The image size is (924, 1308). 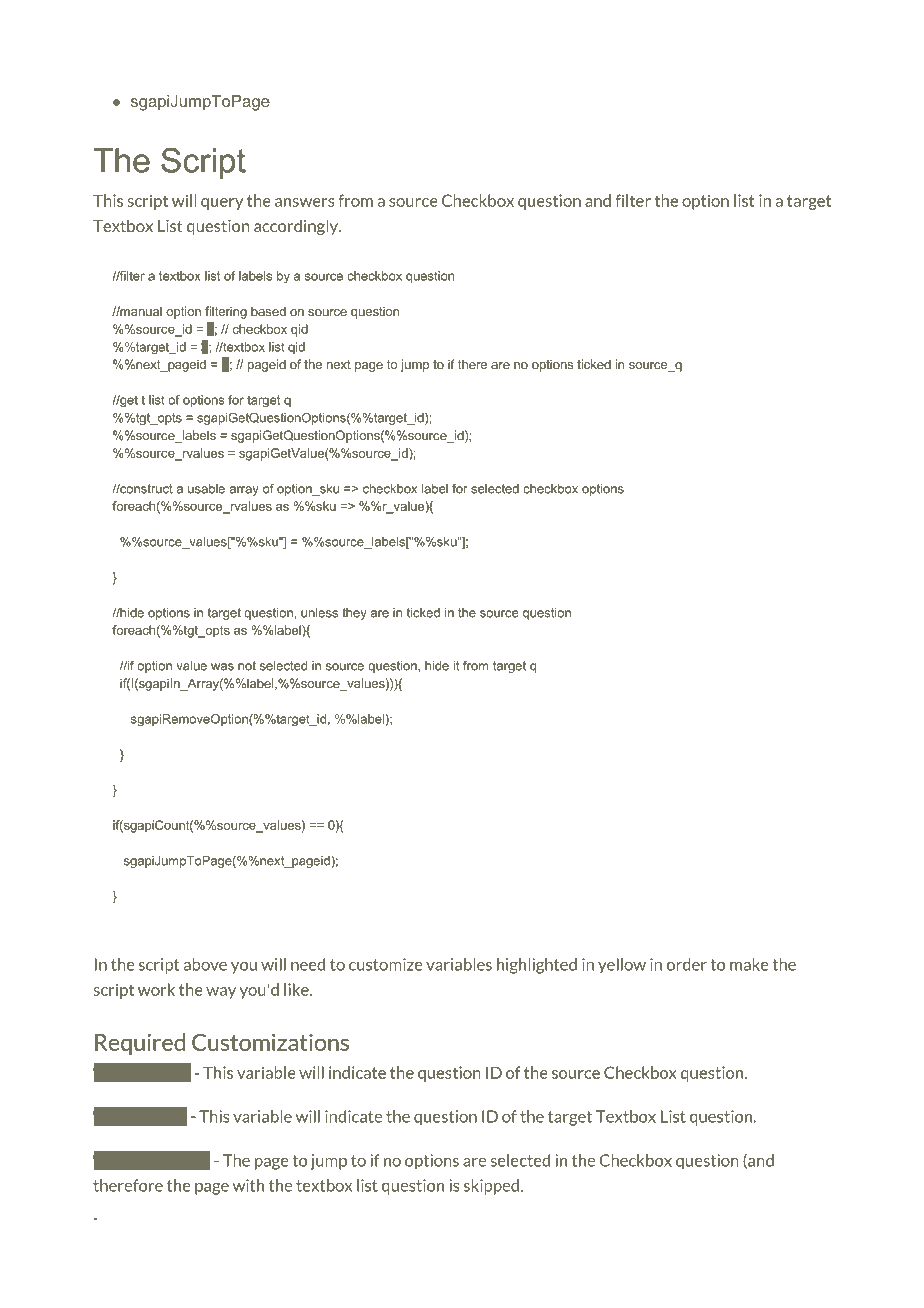 I want to click on accordingly, so click(x=297, y=227).
